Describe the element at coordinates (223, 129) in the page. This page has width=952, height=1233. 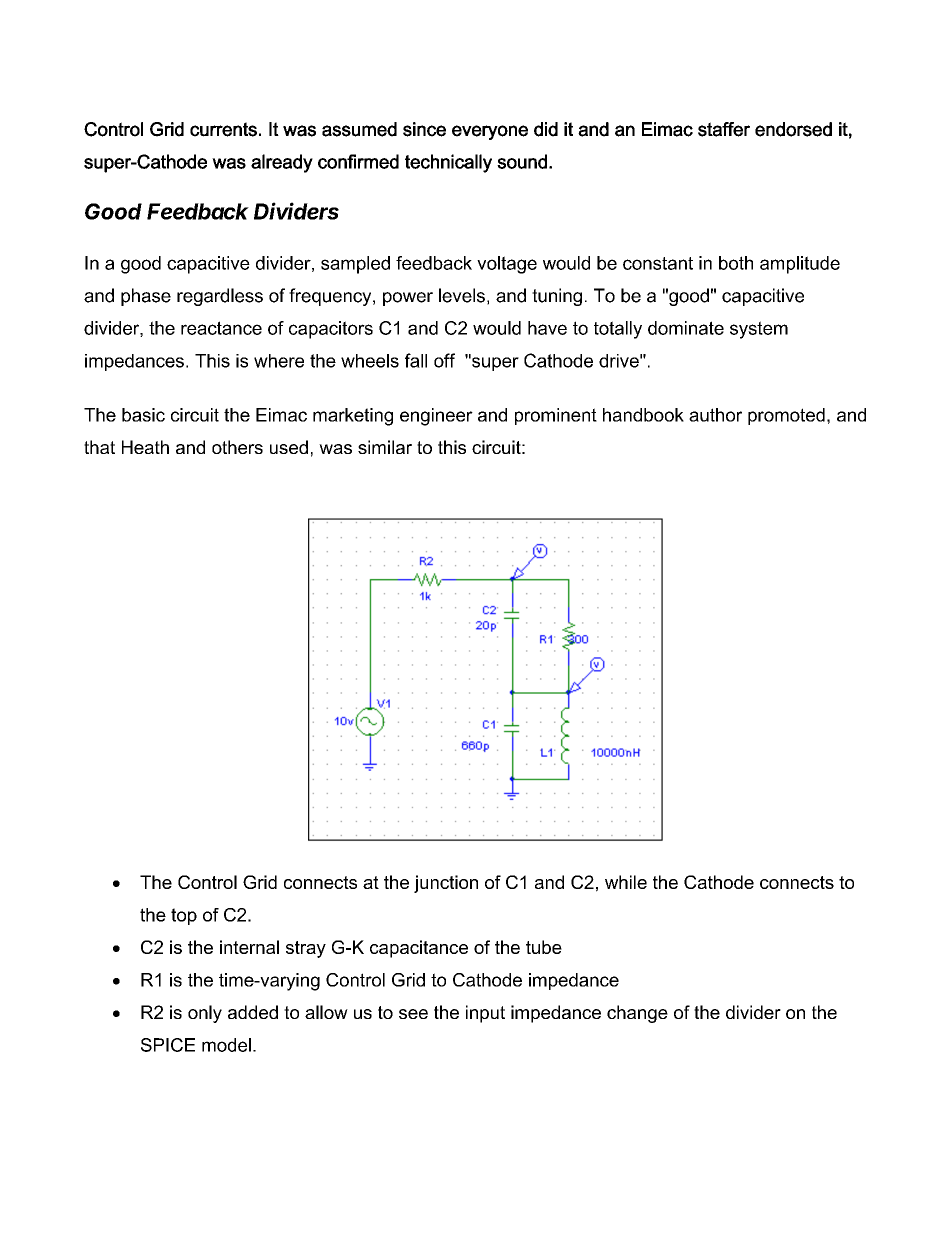
I see `currents` at that location.
